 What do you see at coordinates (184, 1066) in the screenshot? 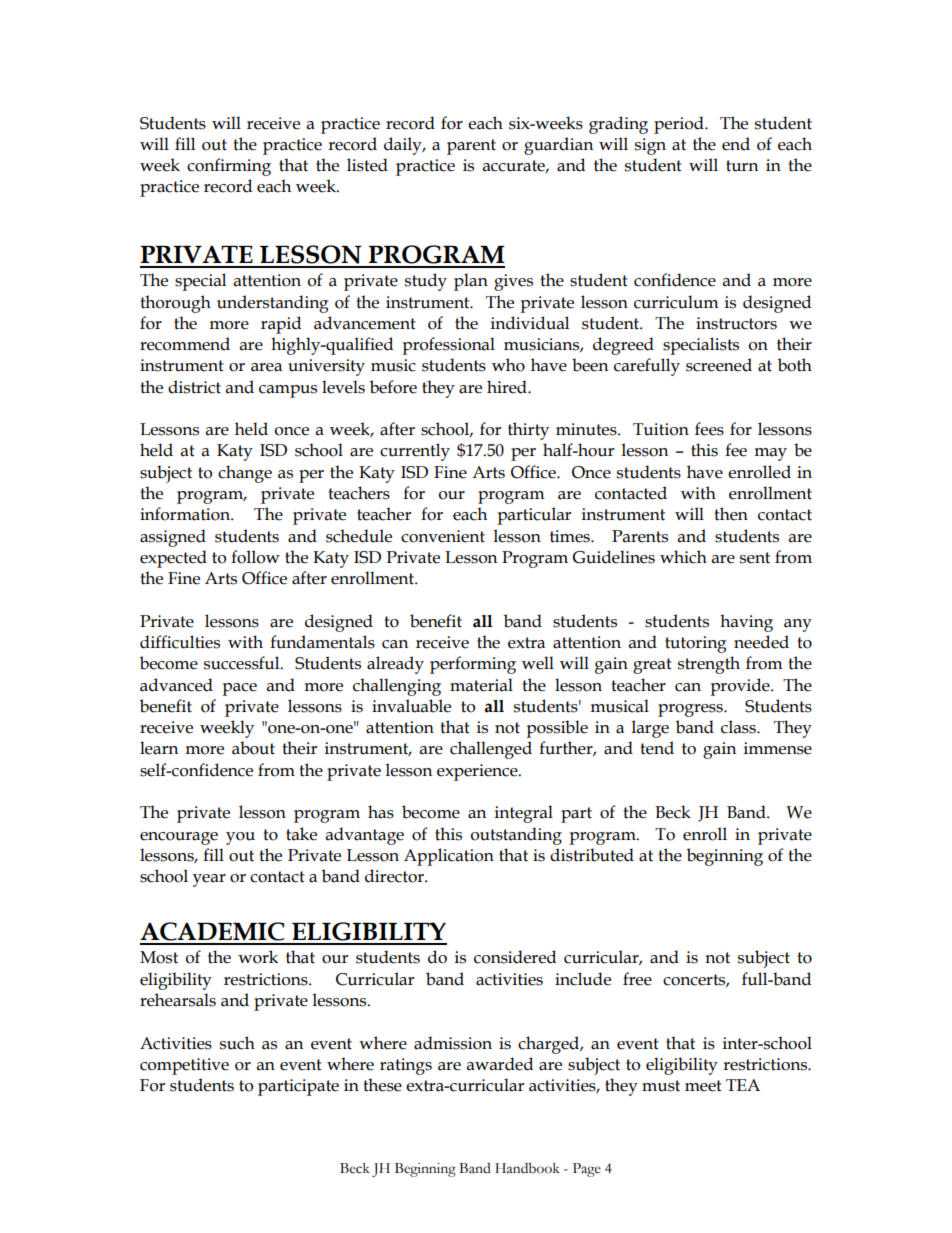
I see `competitive` at bounding box center [184, 1066].
